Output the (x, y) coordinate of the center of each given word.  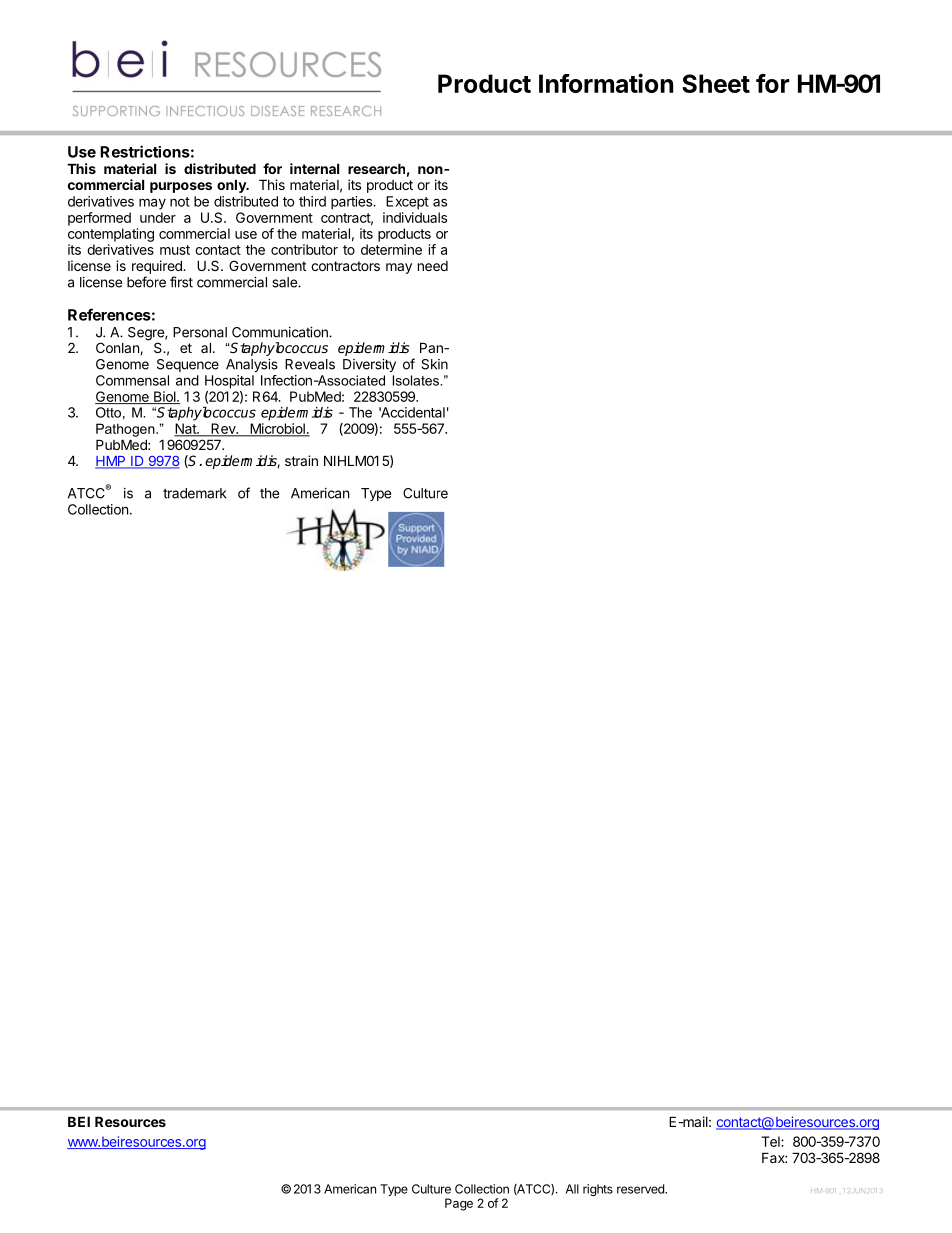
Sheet (716, 83)
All (572, 1189)
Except (407, 203)
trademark (195, 493)
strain (301, 460)
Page (459, 1204)
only (232, 186)
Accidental (412, 412)
